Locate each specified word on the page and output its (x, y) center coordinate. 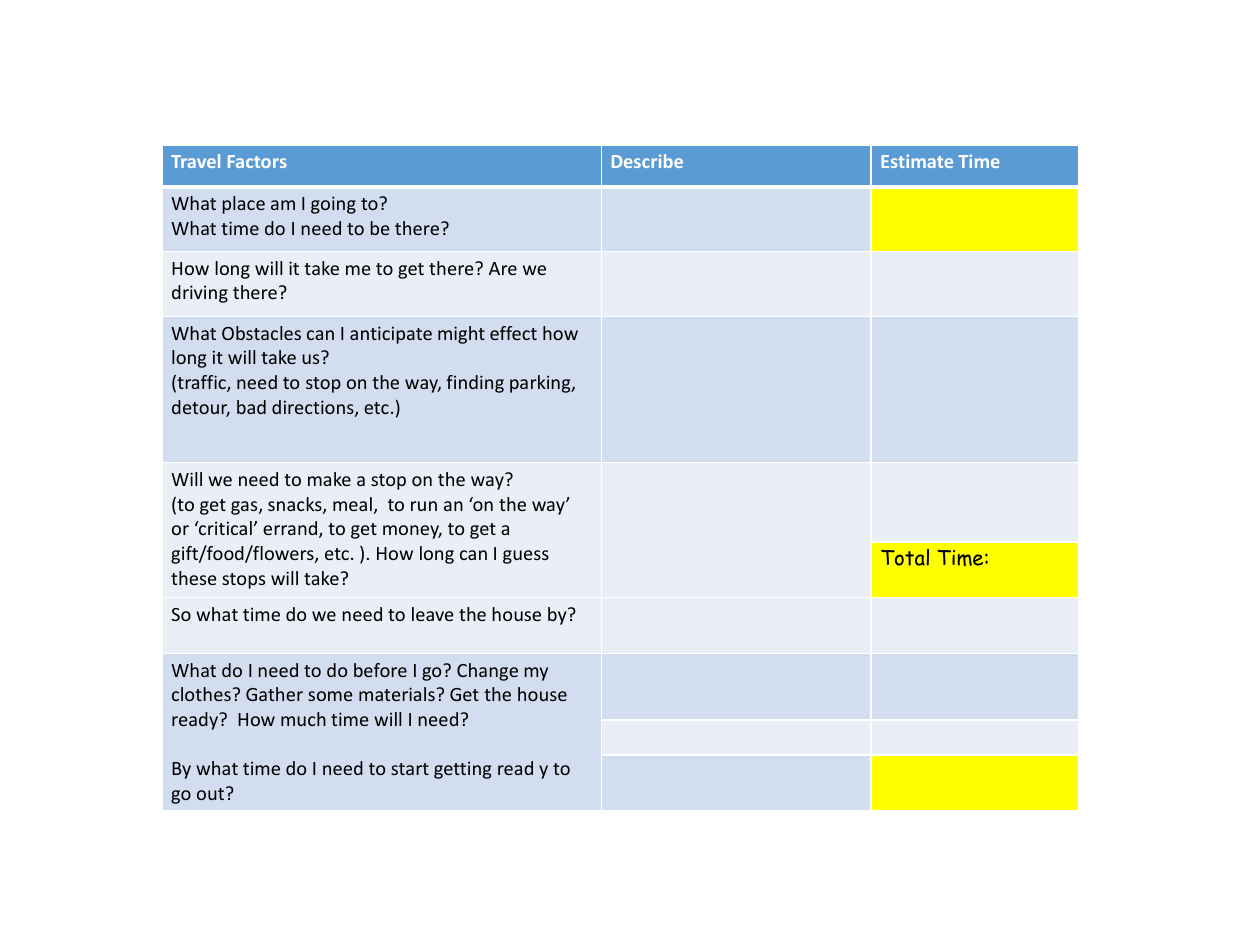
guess (526, 557)
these (194, 578)
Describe (647, 161)
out (210, 794)
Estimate (917, 161)
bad (251, 407)
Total (905, 557)
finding (475, 384)
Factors (257, 161)
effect (513, 333)
